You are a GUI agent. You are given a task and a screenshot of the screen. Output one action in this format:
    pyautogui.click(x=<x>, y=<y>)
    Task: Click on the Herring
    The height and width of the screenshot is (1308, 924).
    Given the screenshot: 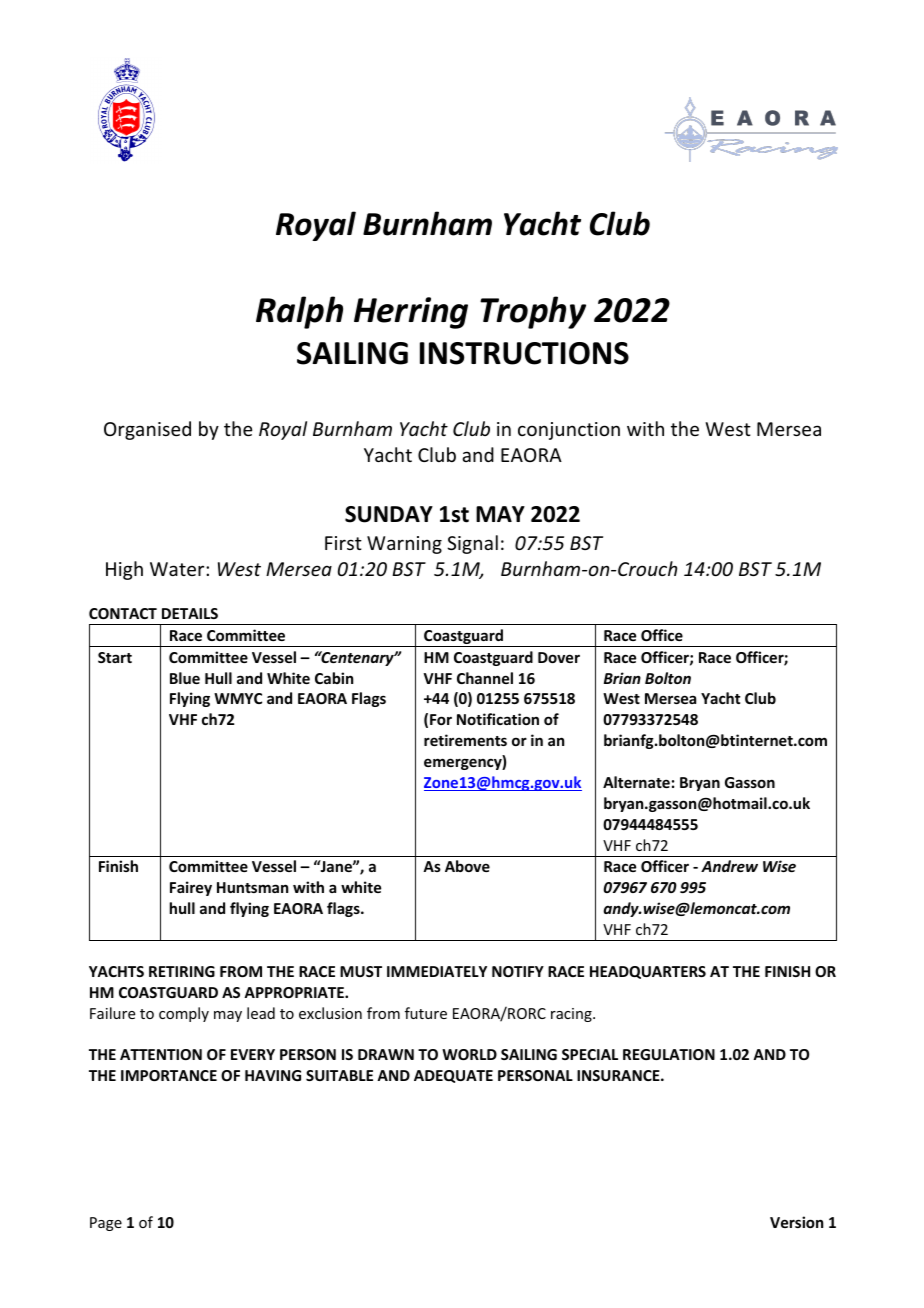 What is the action you would take?
    pyautogui.click(x=411, y=313)
